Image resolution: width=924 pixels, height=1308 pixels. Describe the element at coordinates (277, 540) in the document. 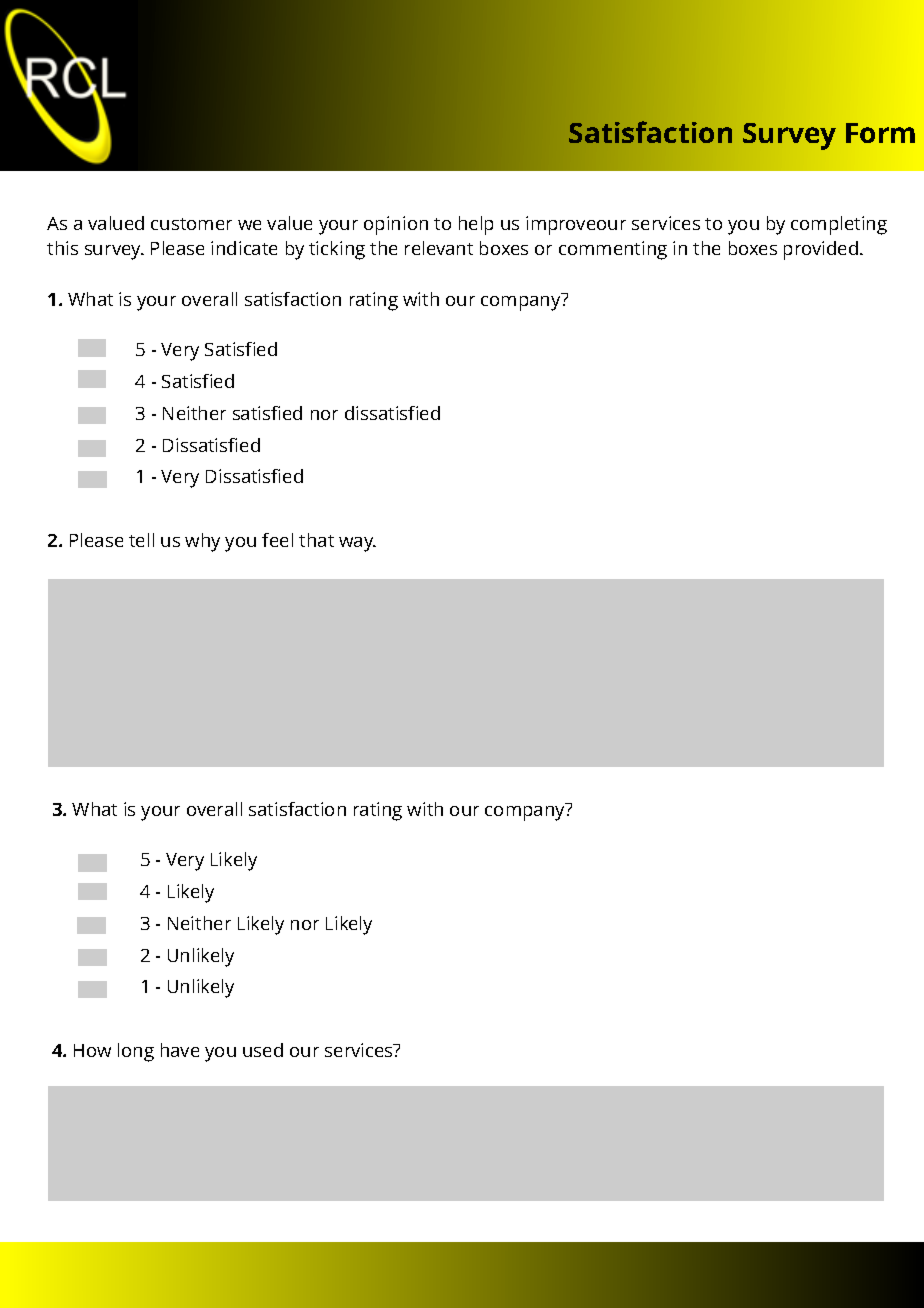

I see `feel` at that location.
